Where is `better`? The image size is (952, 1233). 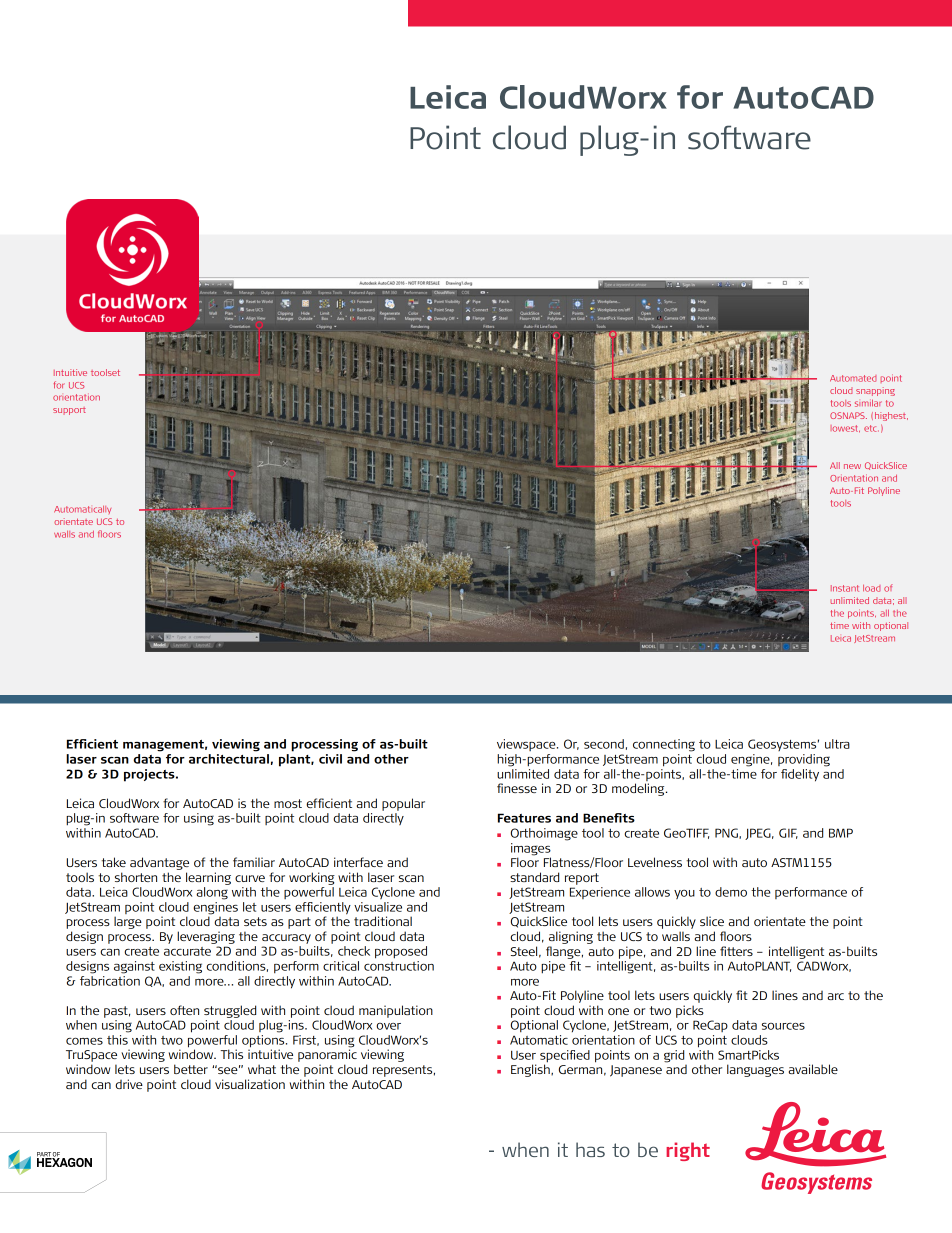 better is located at coordinates (191, 1069).
